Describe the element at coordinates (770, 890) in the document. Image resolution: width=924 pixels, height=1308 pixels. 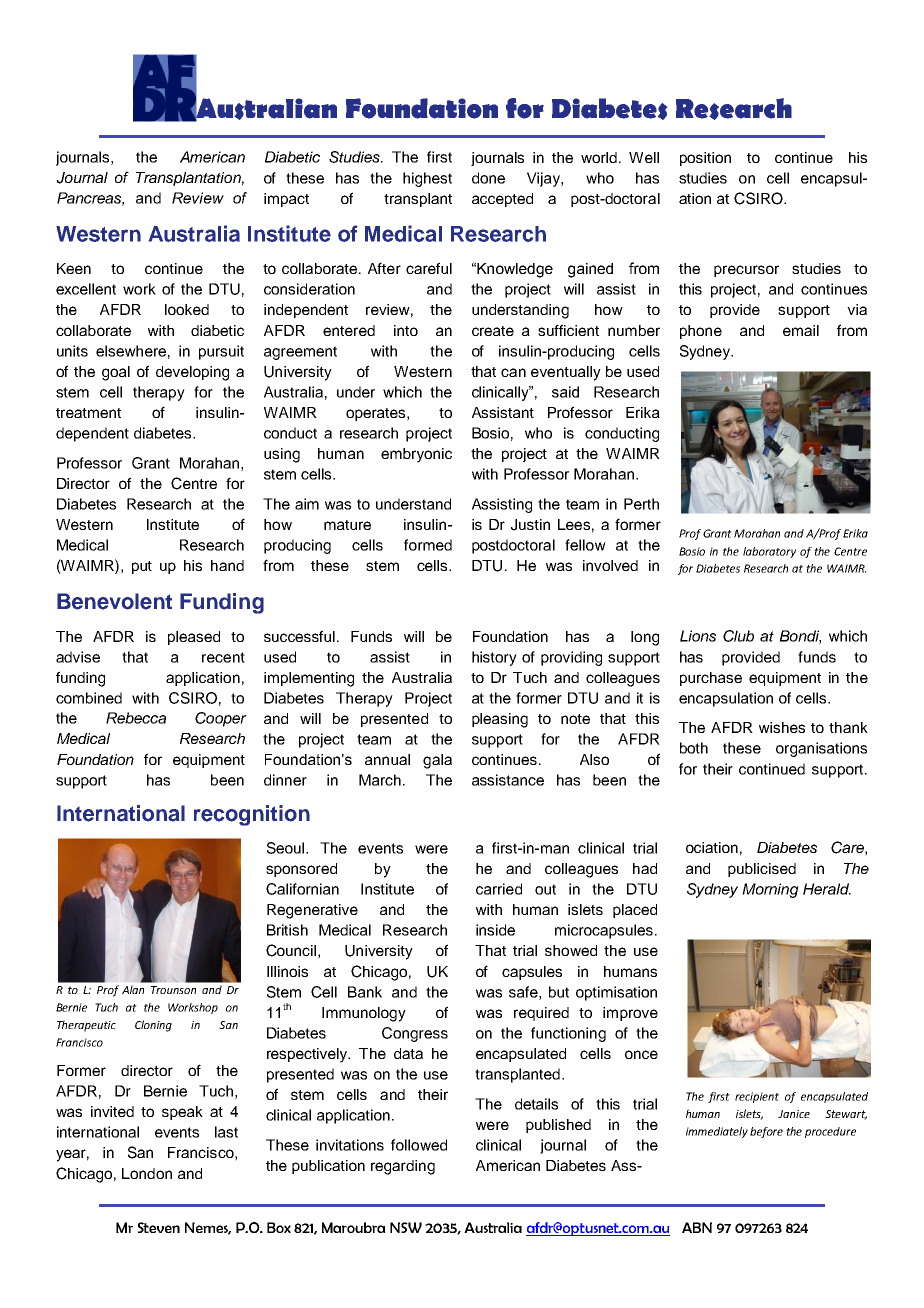
I see `Morning` at that location.
